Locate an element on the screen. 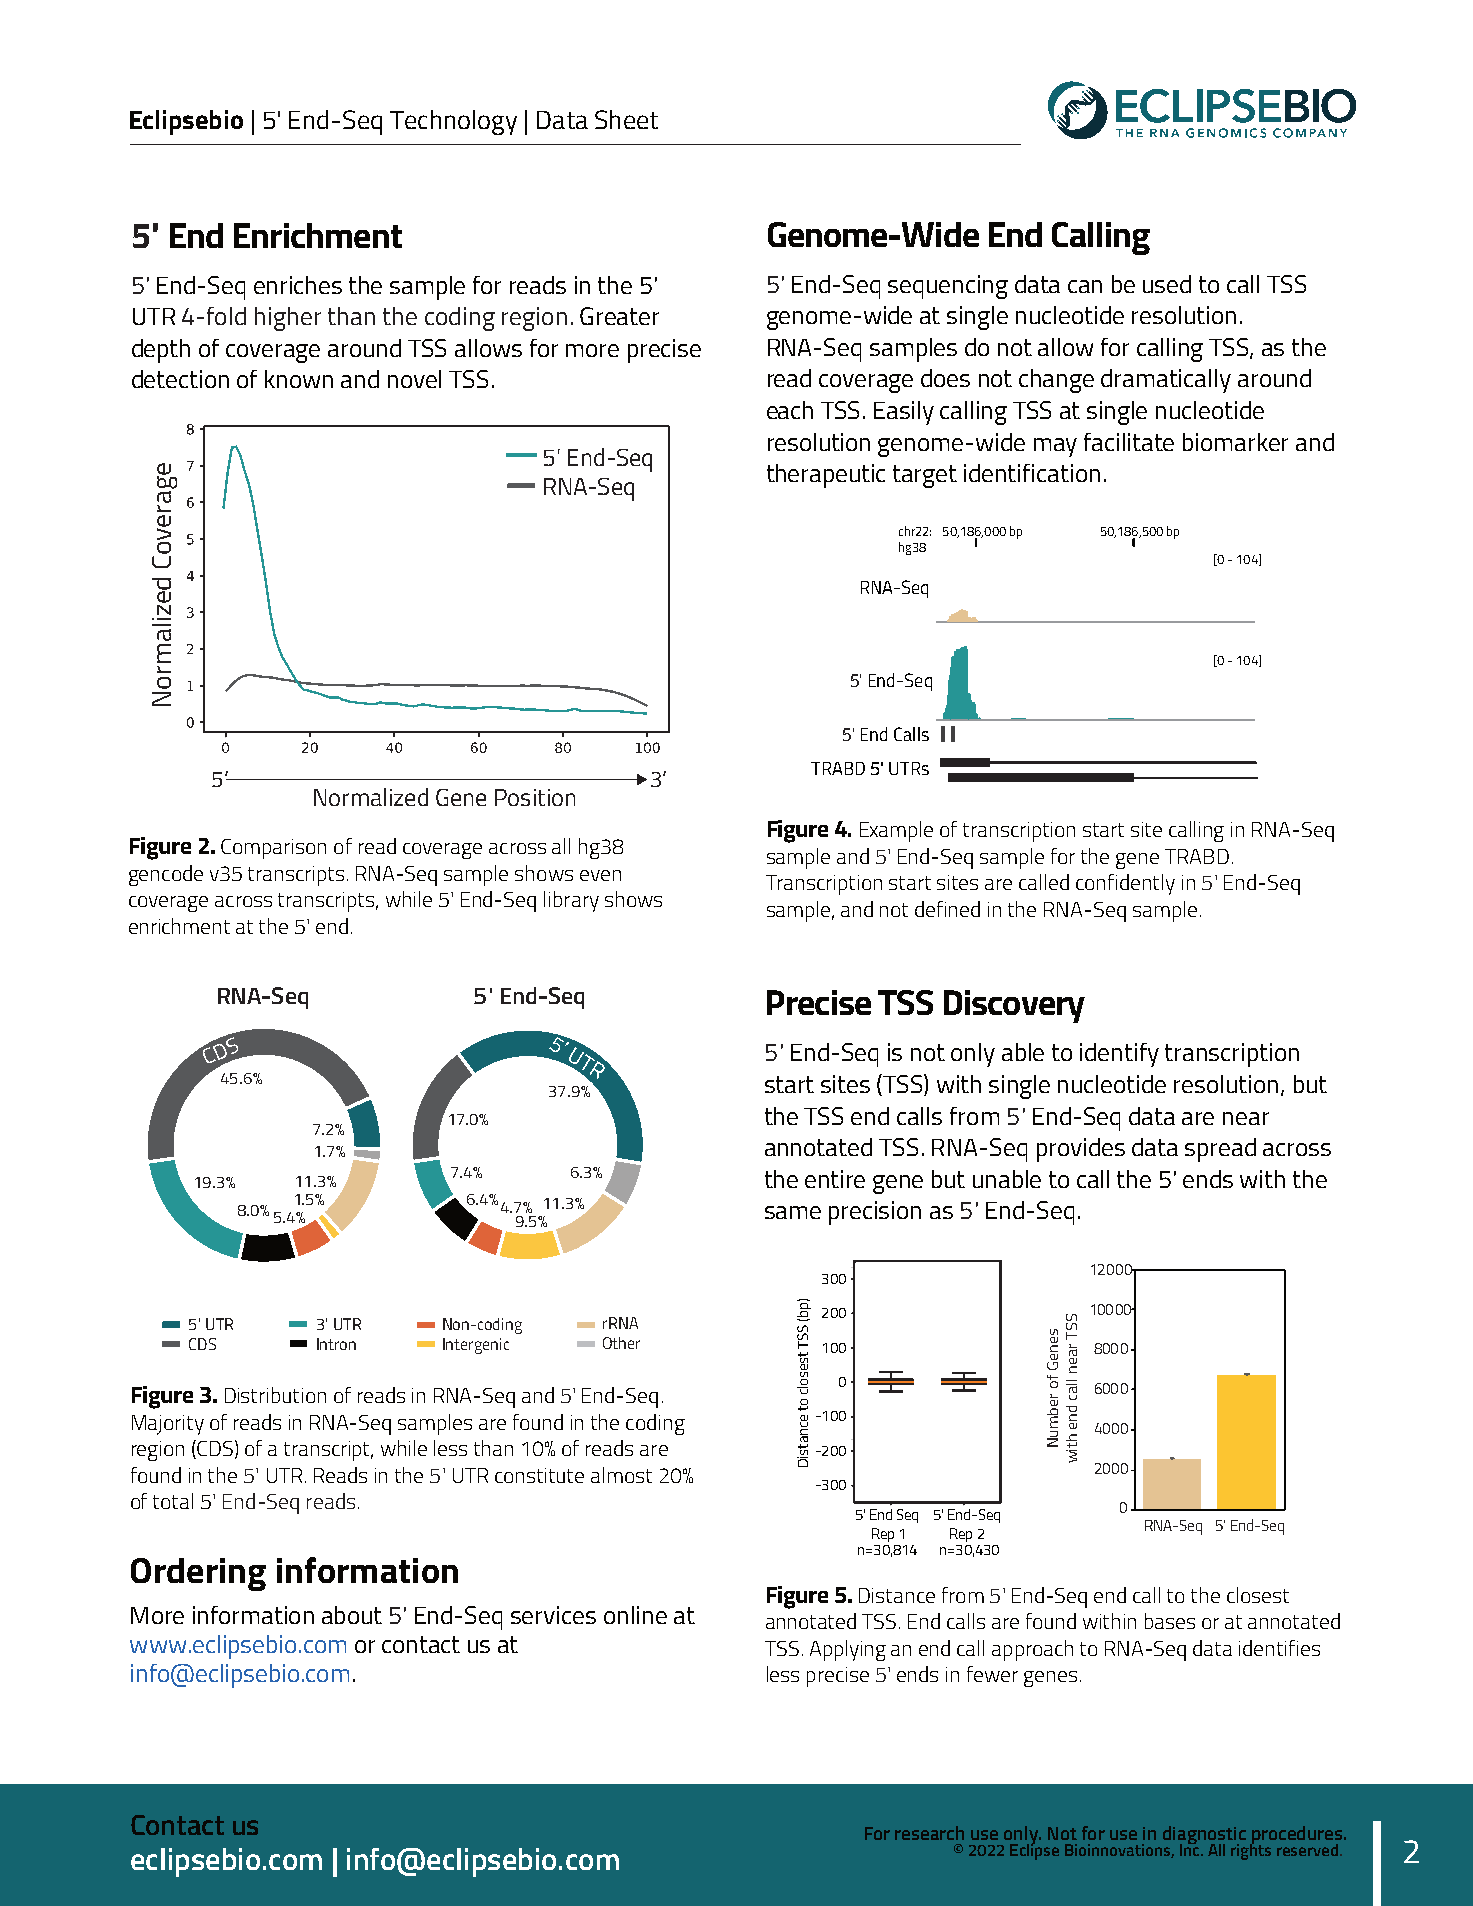  used is located at coordinates (1167, 284).
